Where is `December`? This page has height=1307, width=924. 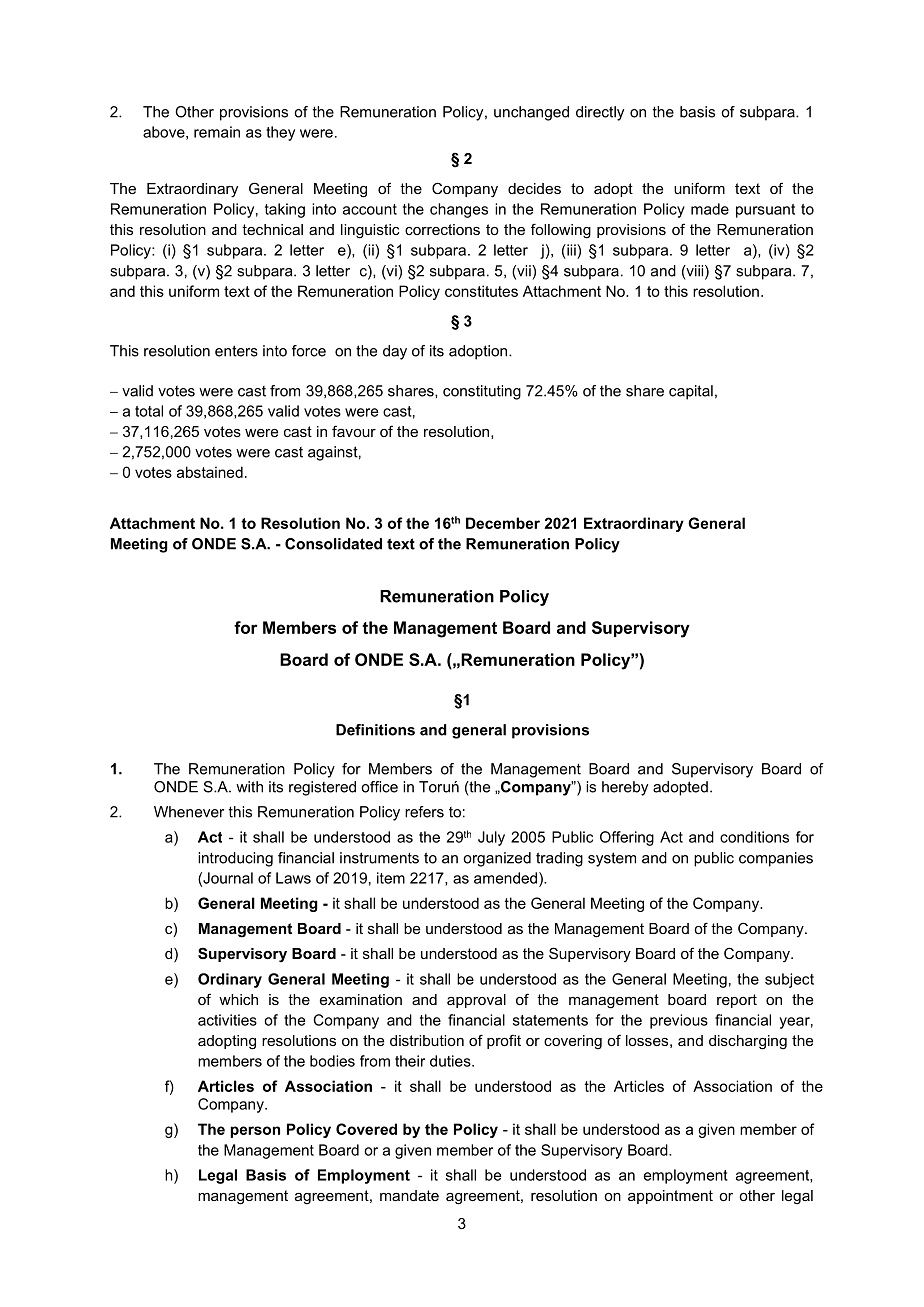
December is located at coordinates (503, 523).
